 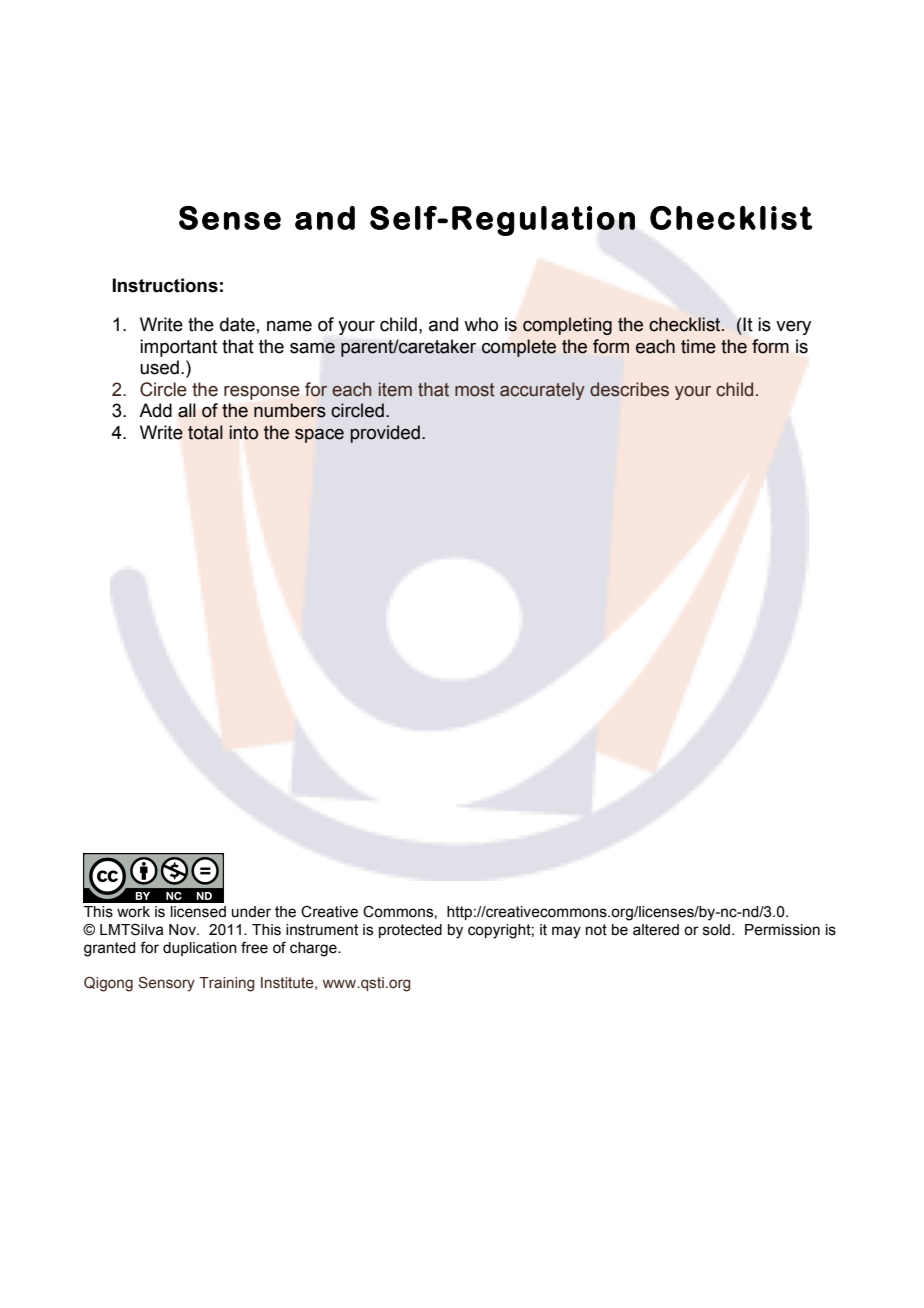 What do you see at coordinates (385, 434) in the page?
I see `provided` at bounding box center [385, 434].
